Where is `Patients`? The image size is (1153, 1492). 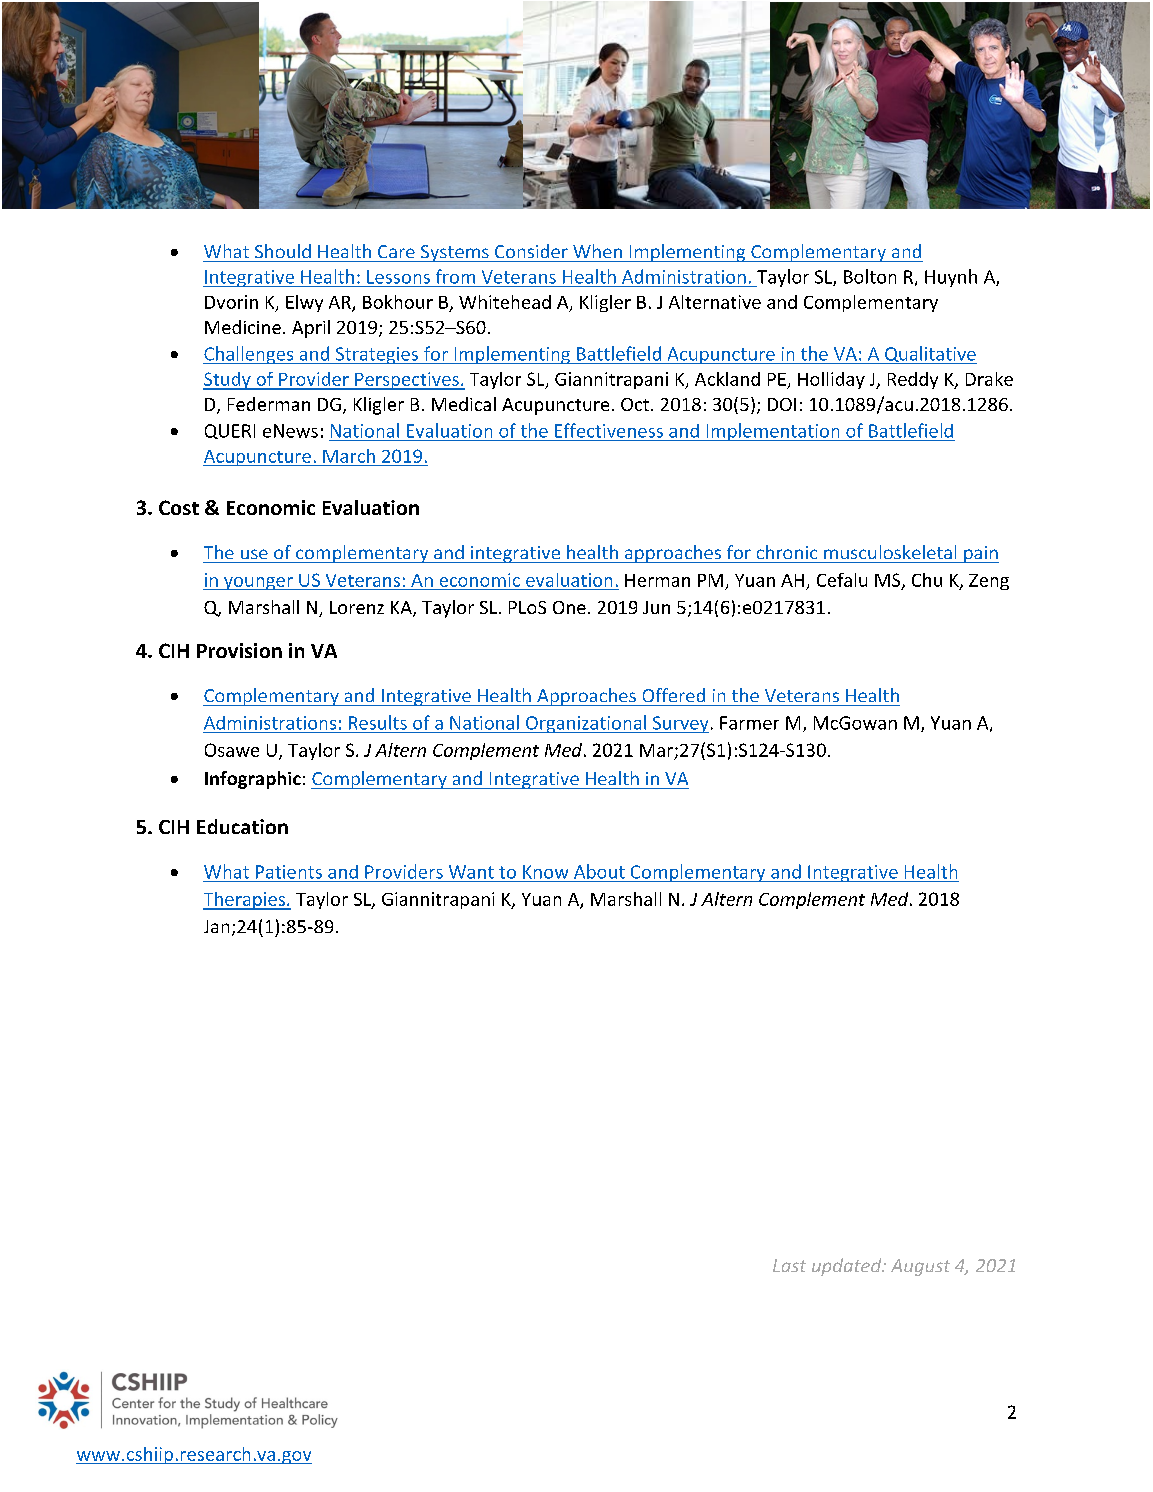
Patients is located at coordinates (289, 872).
